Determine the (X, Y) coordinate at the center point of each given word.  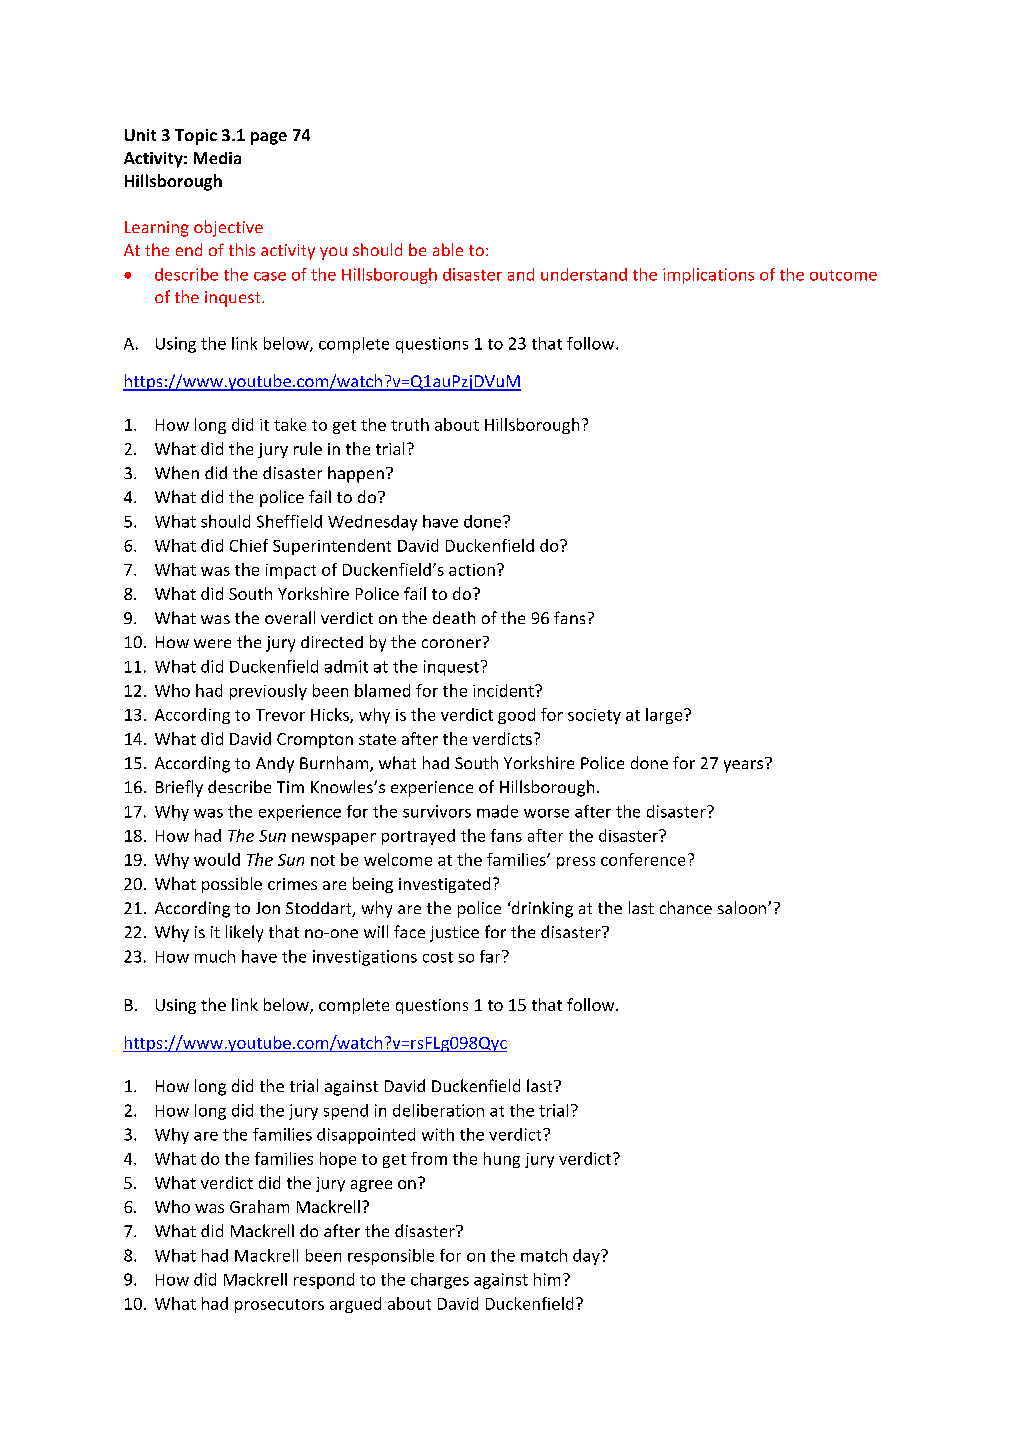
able (448, 249)
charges (440, 1281)
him (547, 1279)
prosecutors (279, 1306)
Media (217, 158)
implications (708, 276)
